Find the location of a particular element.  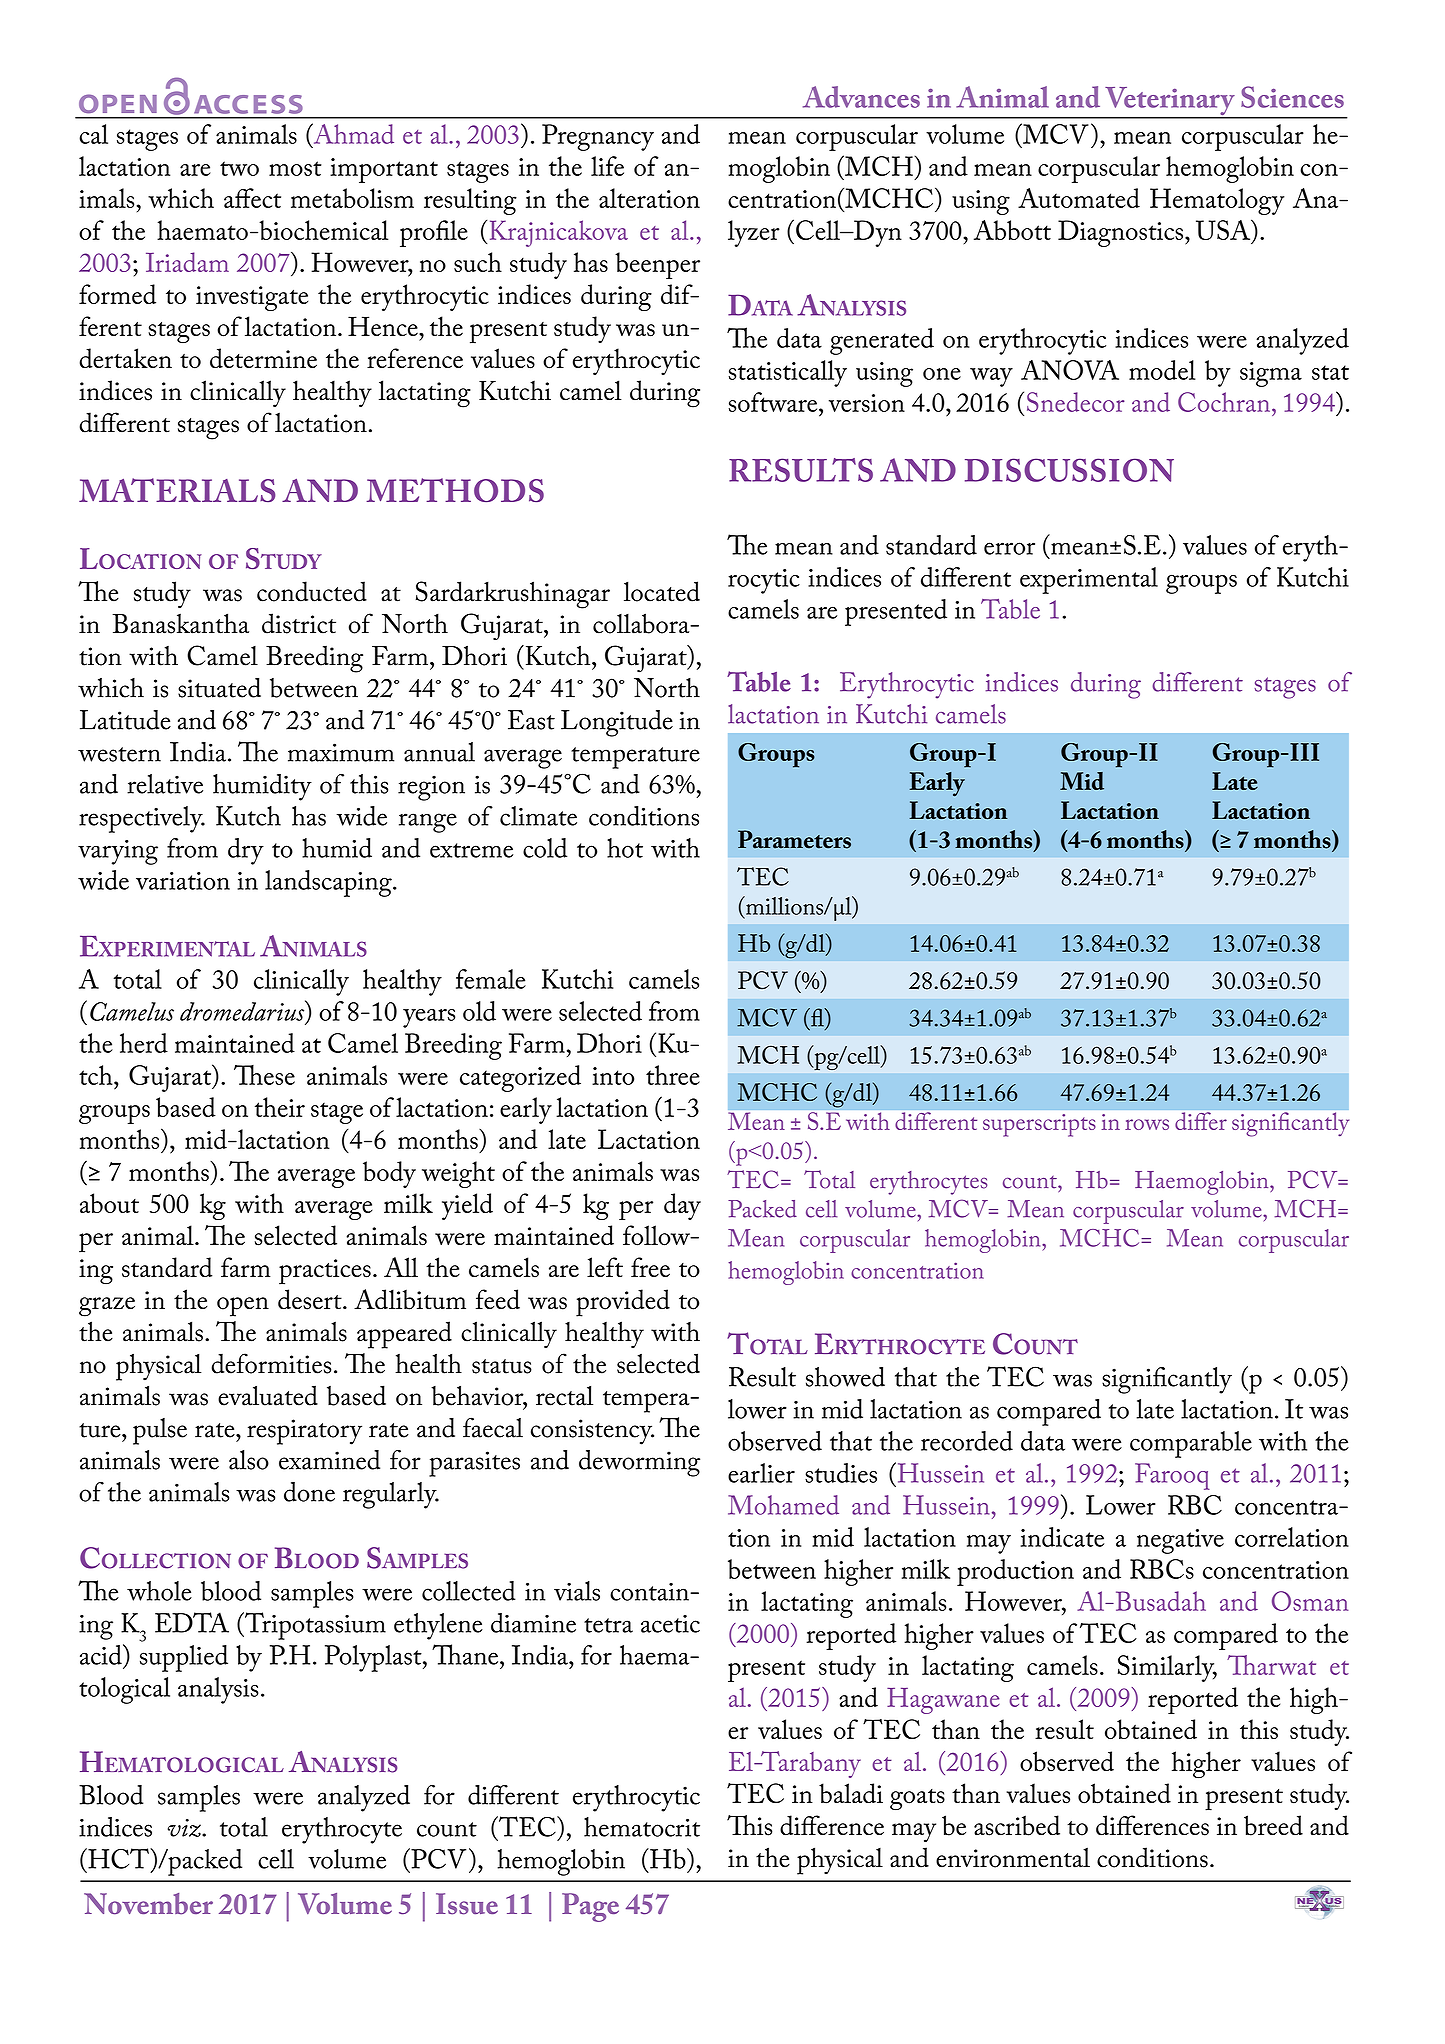

hematocrit is located at coordinates (642, 1827).
